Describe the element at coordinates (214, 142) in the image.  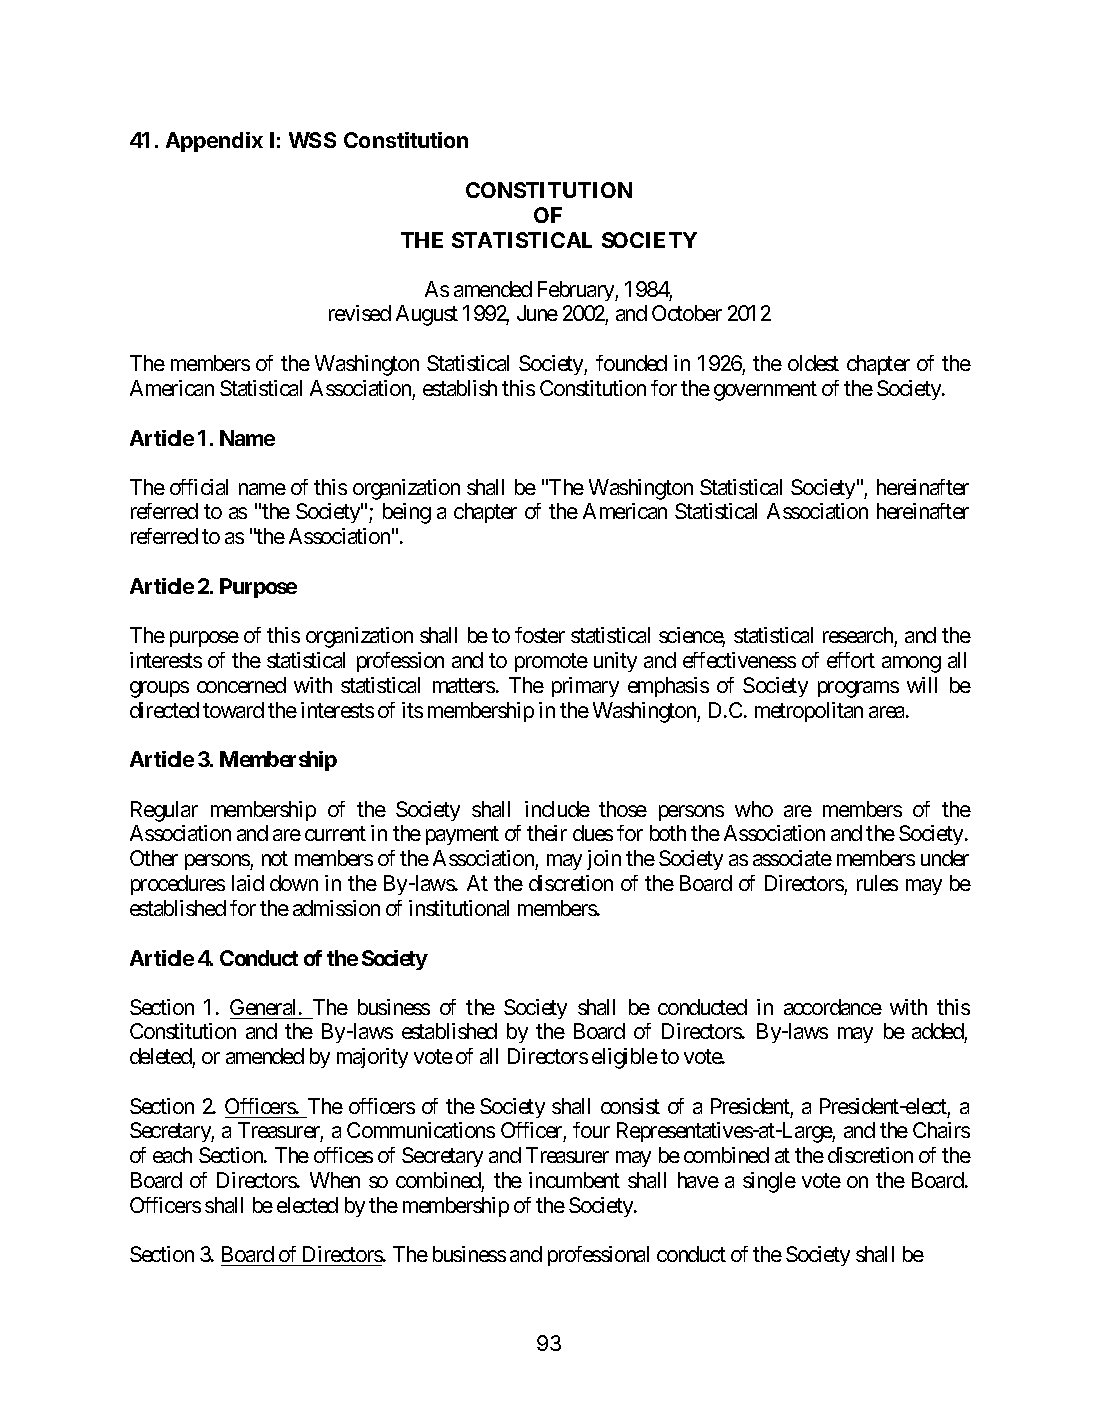
I see `Appendix` at that location.
